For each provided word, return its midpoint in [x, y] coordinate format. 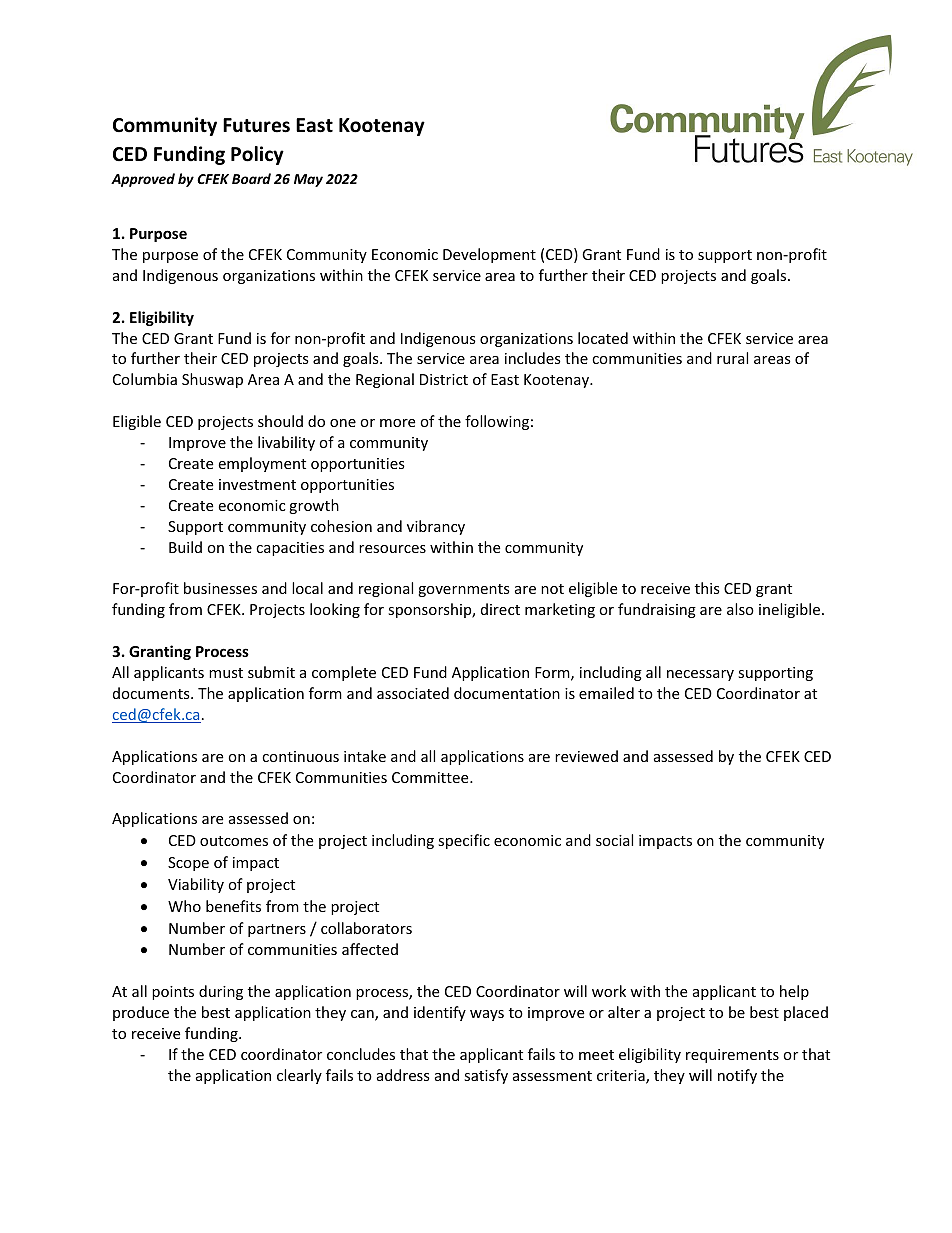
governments [464, 590]
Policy [257, 155]
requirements [732, 1056]
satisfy [486, 1076]
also [740, 609]
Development [489, 255]
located [603, 338]
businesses [220, 588]
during [221, 992]
